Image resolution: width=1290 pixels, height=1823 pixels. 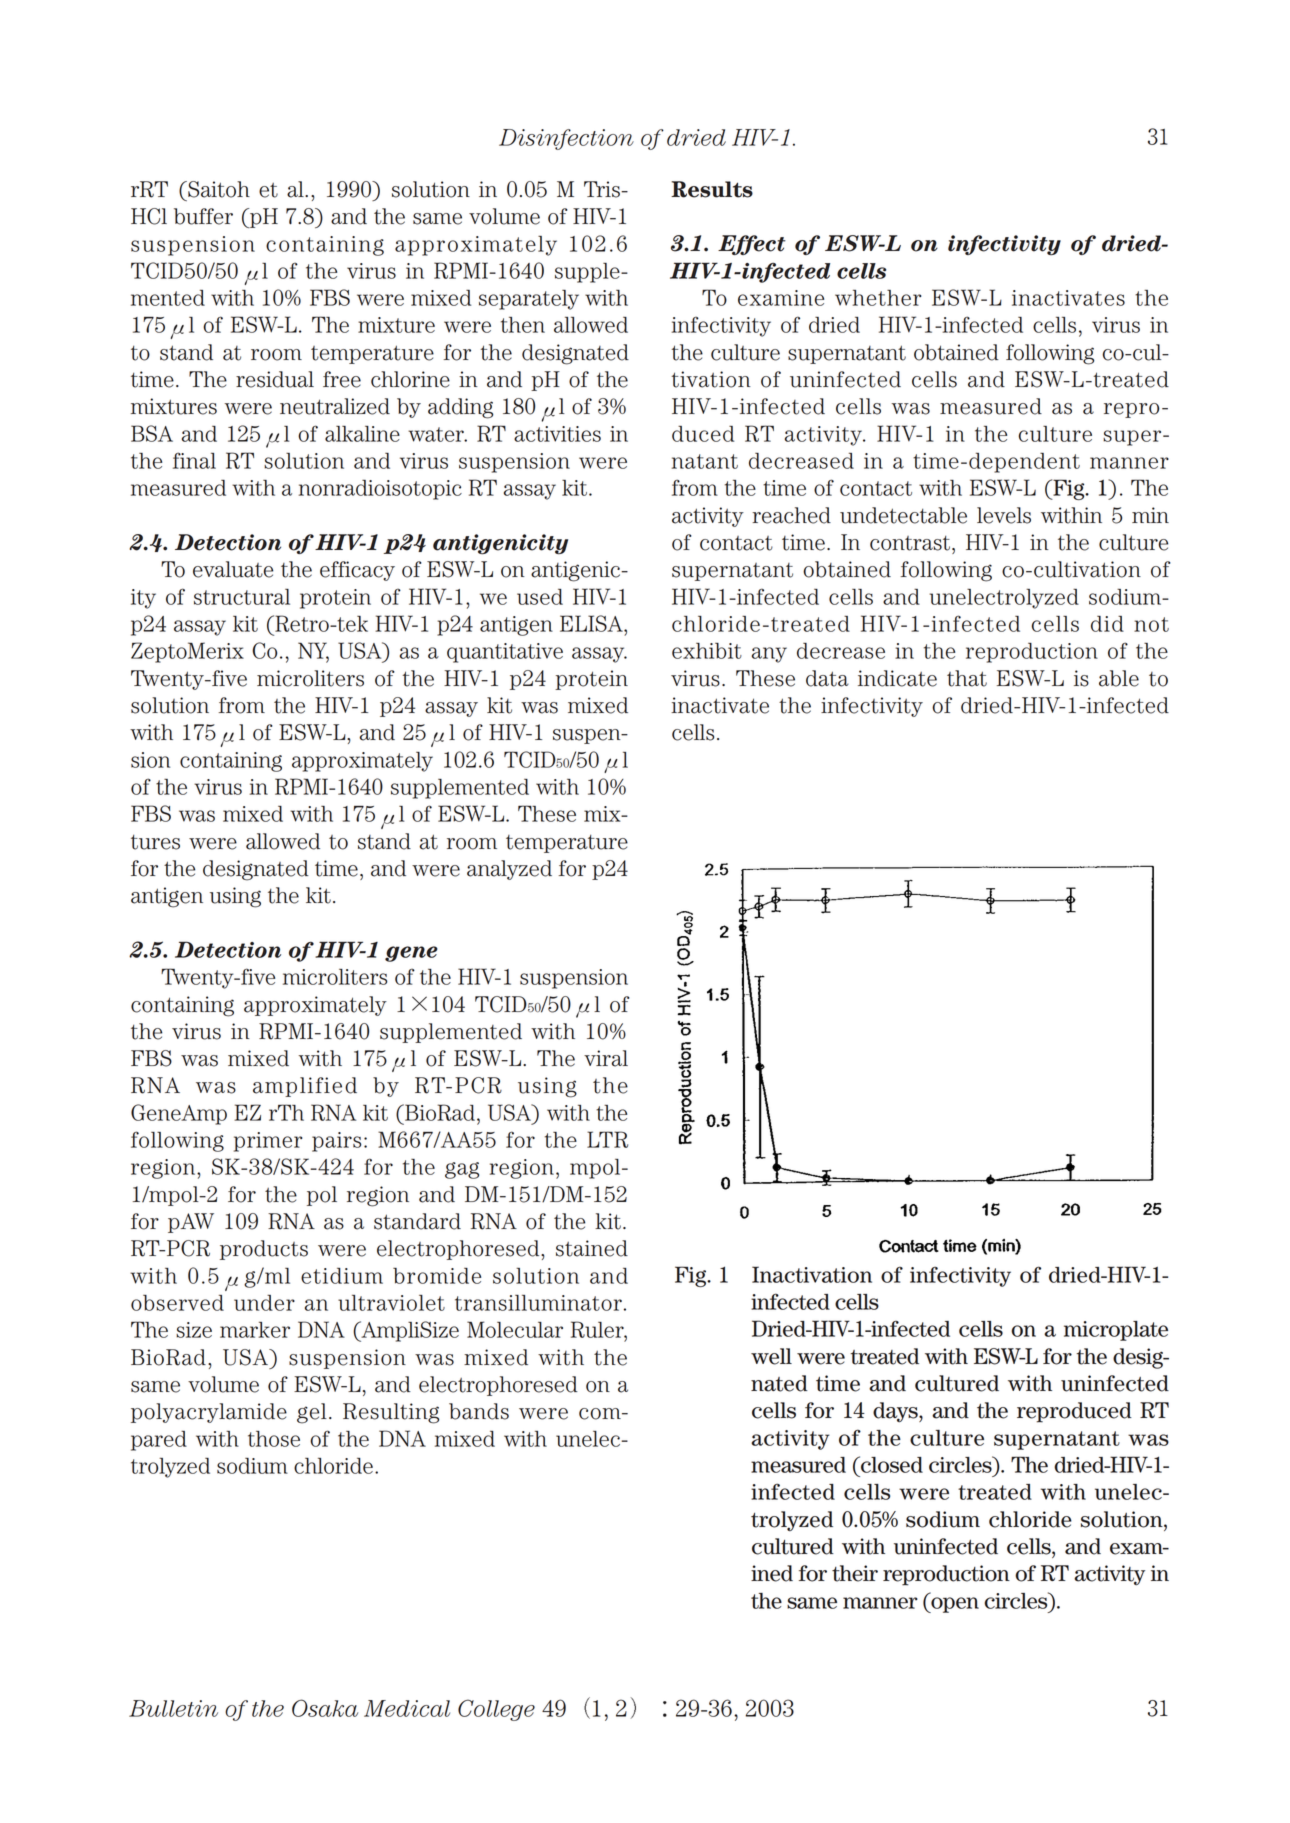 I want to click on ELISA, so click(x=592, y=623).
